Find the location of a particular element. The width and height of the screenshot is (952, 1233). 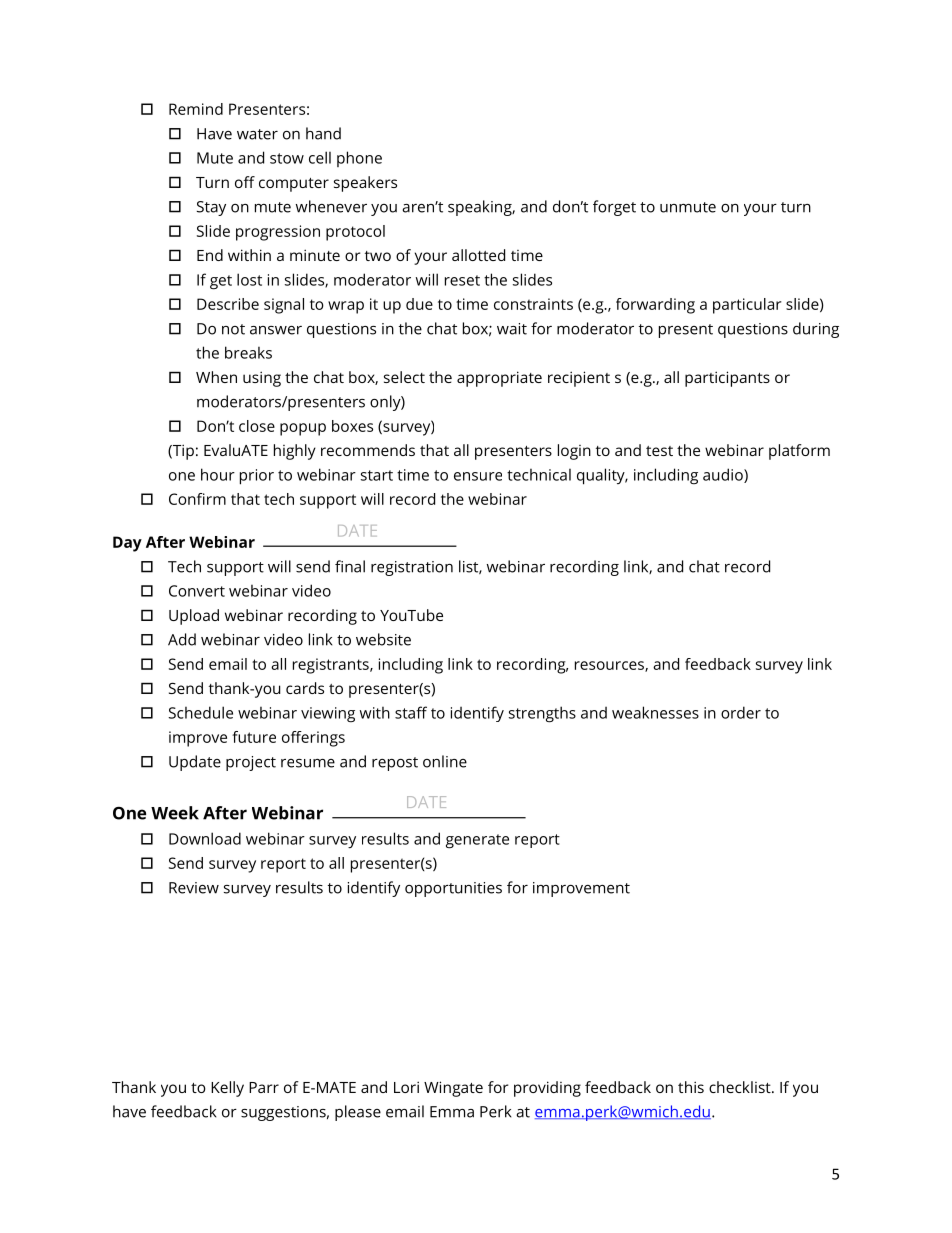

Upload is located at coordinates (194, 617).
